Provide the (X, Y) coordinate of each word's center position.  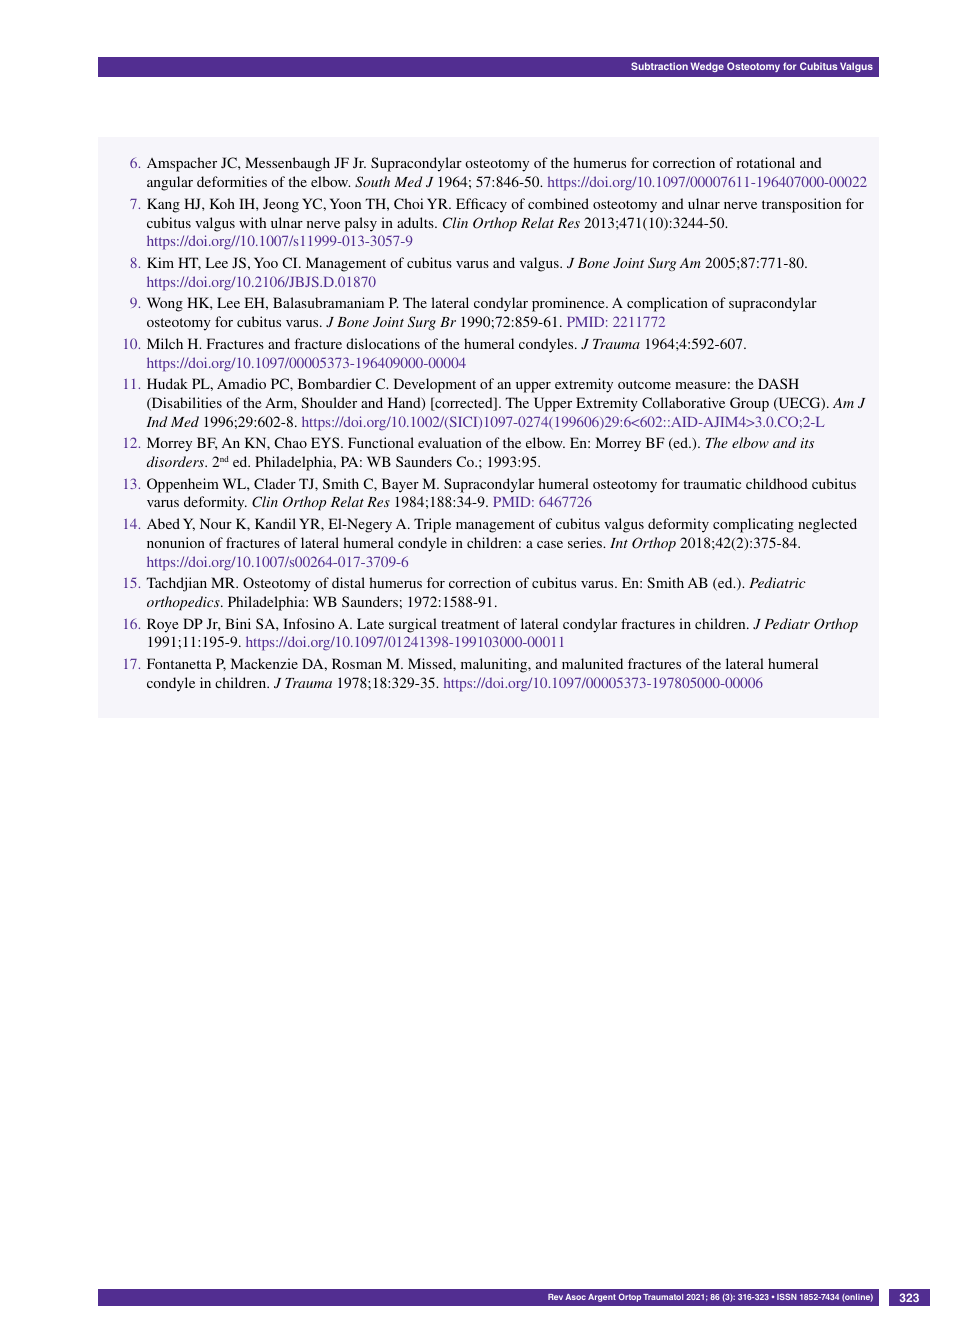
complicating (753, 525)
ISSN (787, 1297)
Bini (238, 623)
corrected (464, 404)
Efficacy (481, 205)
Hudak (167, 383)
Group (749, 404)
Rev (555, 1297)
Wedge (707, 67)
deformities (232, 181)
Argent (602, 1298)
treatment (470, 624)
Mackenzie (264, 663)
